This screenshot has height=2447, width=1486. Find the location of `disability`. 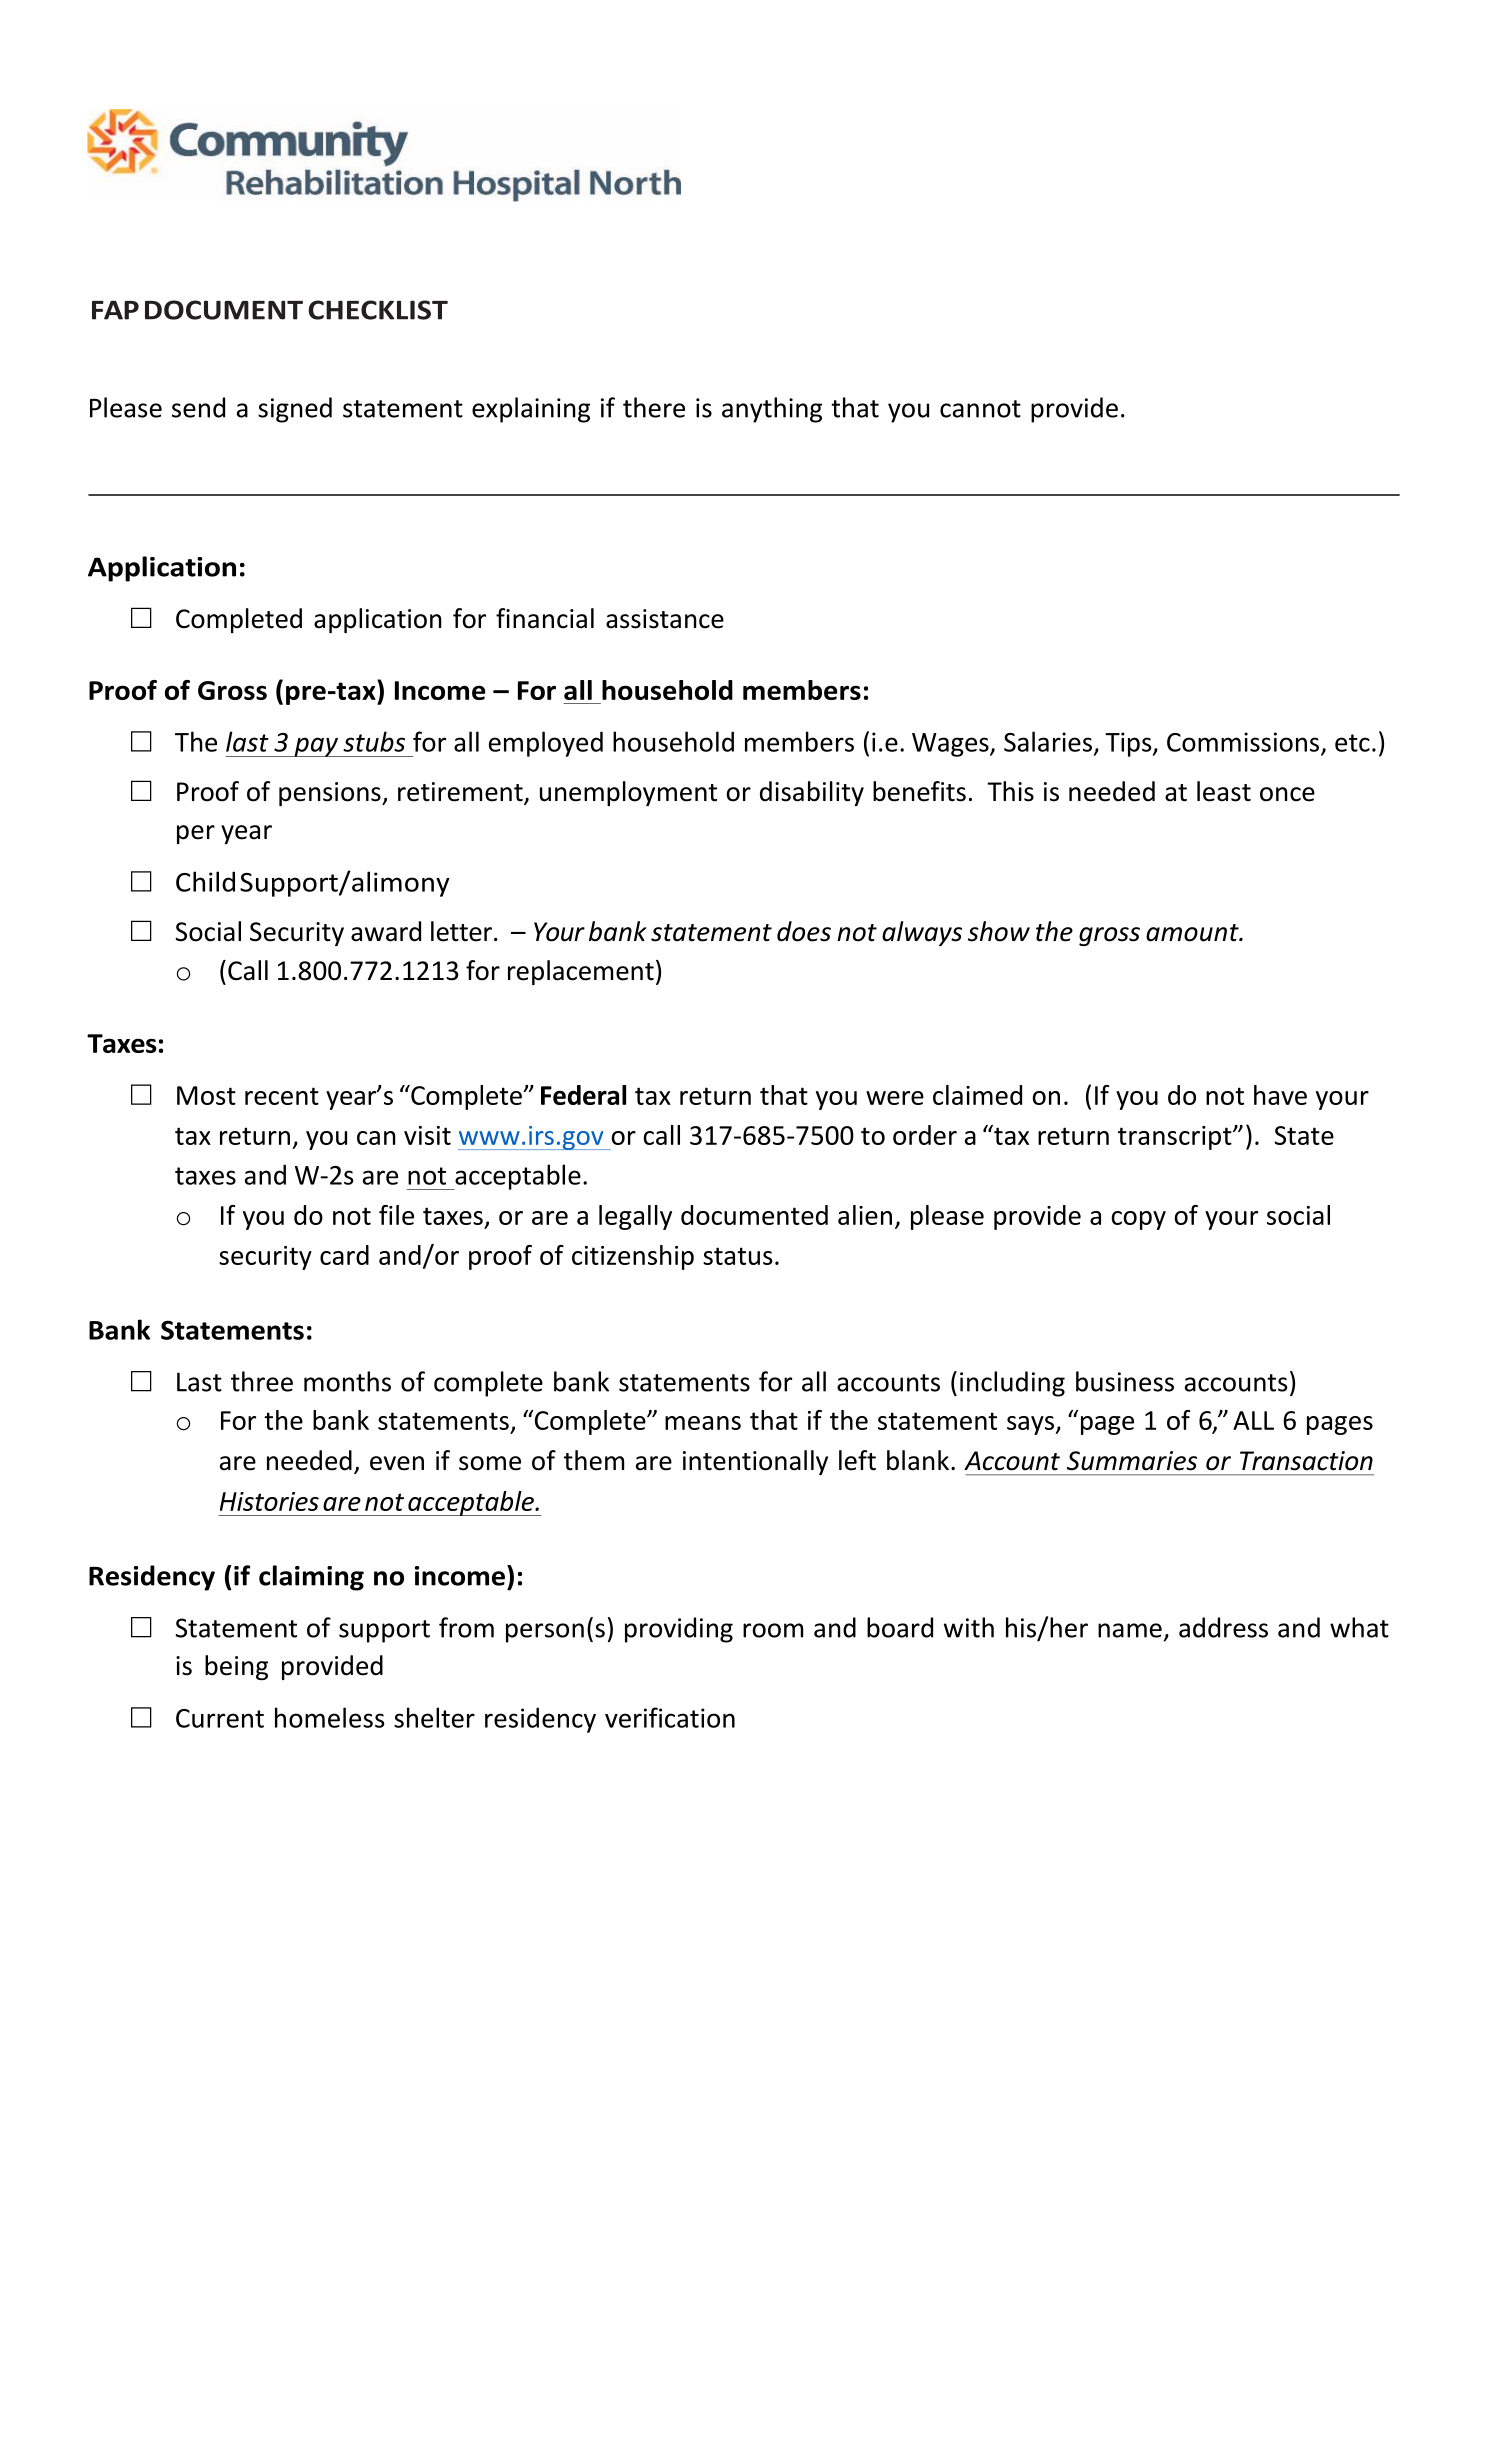

disability is located at coordinates (812, 793).
